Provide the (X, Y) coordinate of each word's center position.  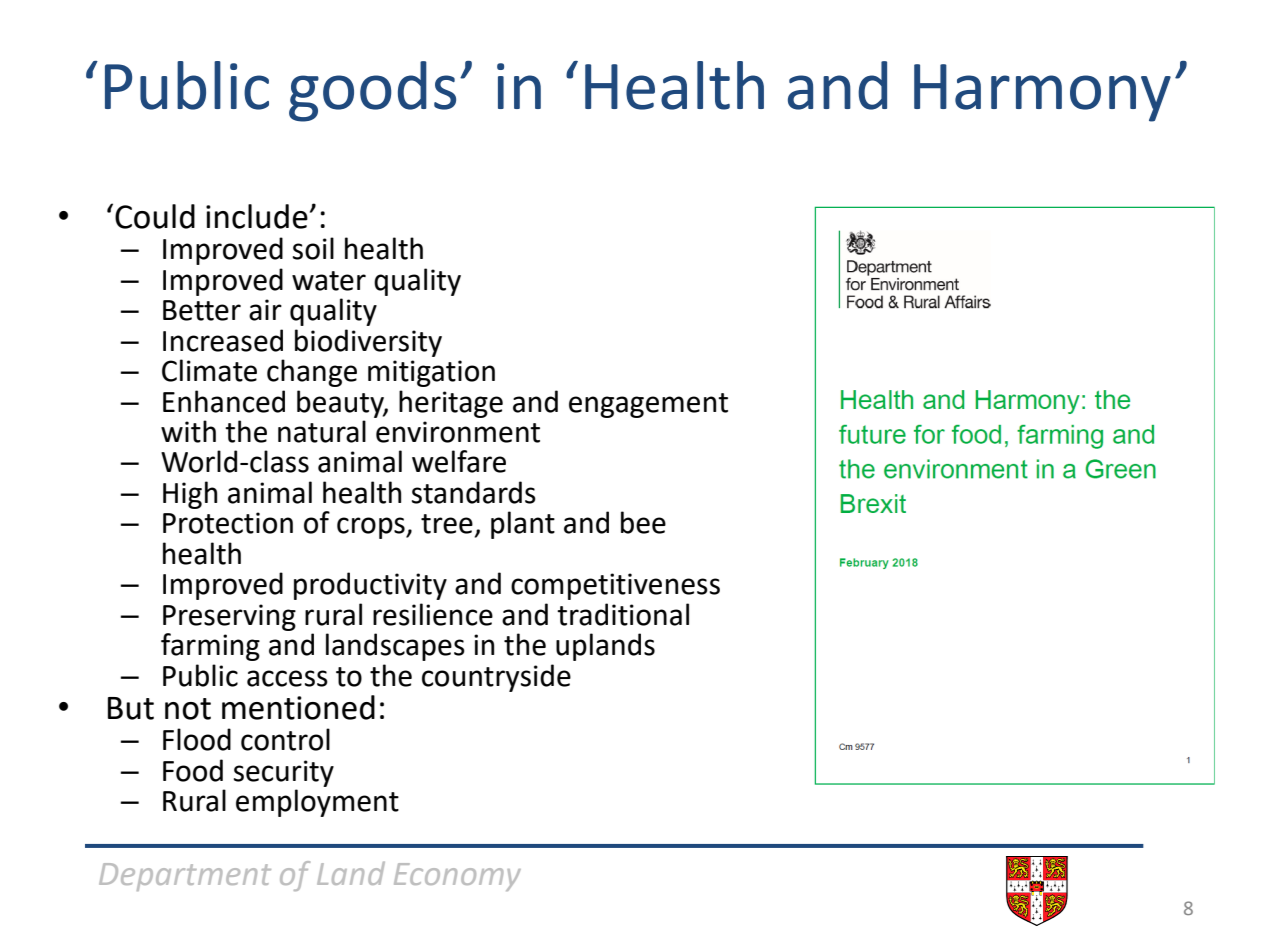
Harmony (1042, 93)
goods (372, 91)
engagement (648, 405)
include (257, 216)
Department (185, 877)
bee (643, 522)
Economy (457, 877)
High (190, 495)
